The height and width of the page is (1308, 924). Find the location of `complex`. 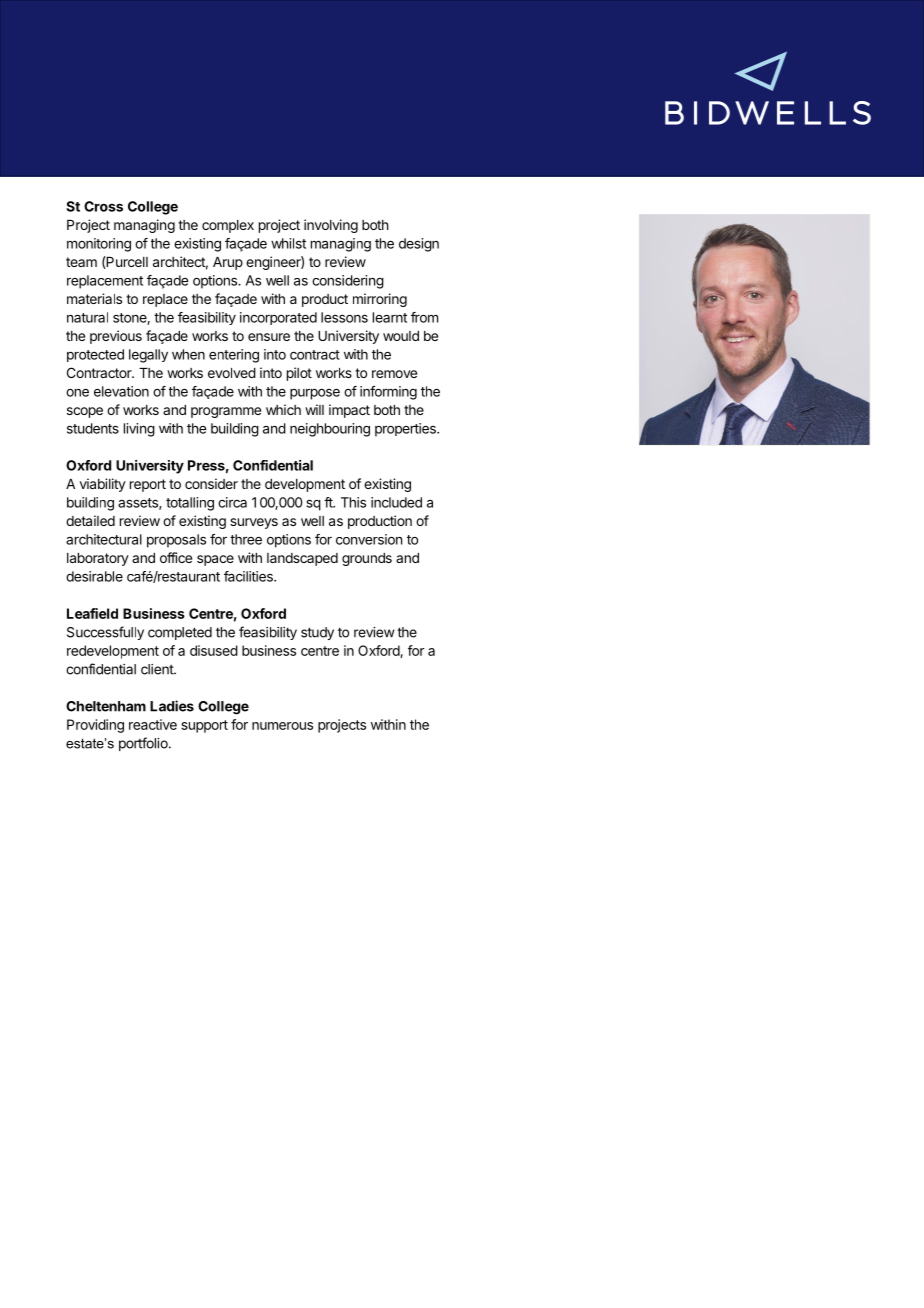

complex is located at coordinates (228, 226).
